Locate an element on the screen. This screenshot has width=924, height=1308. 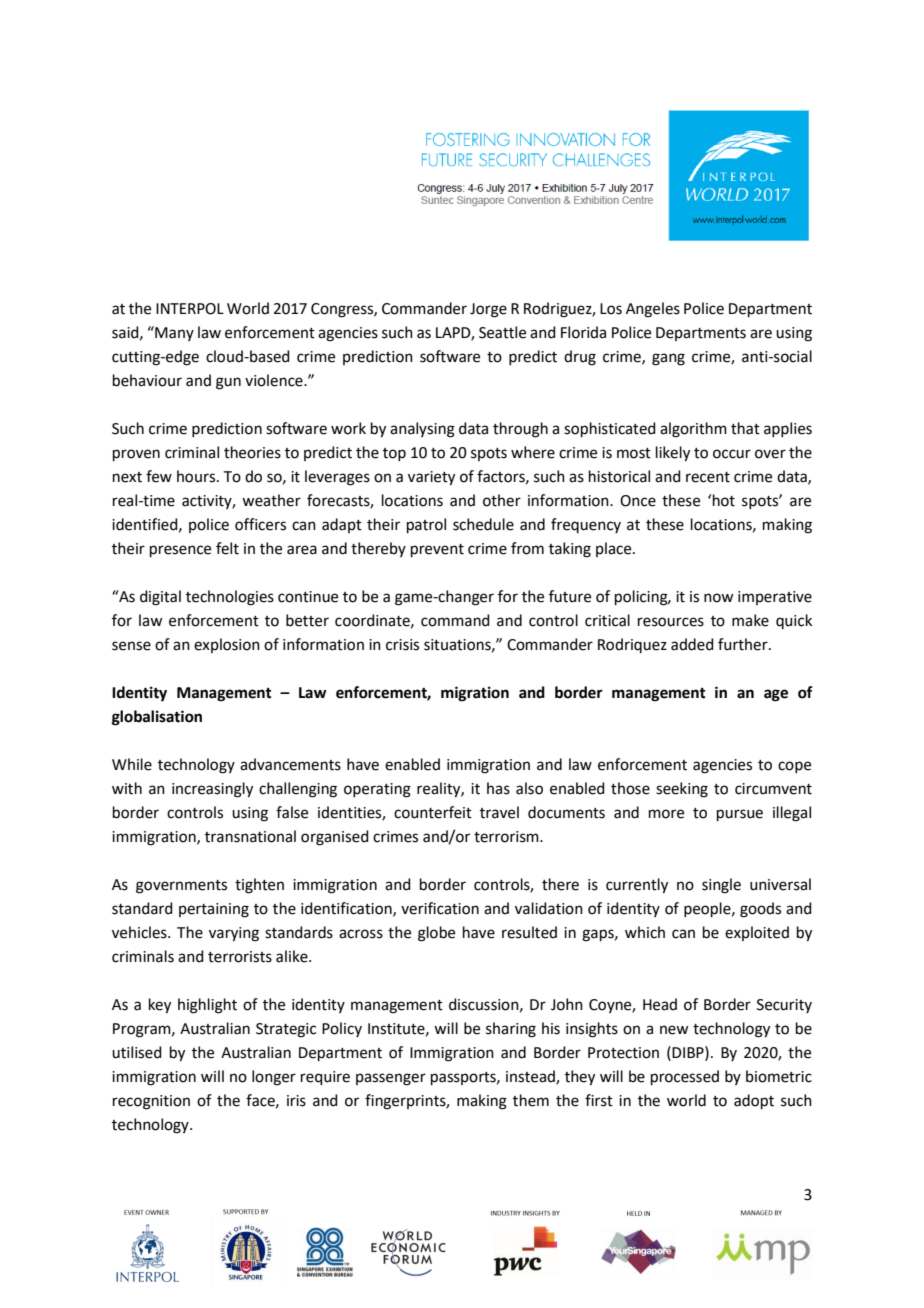
added is located at coordinates (692, 644).
